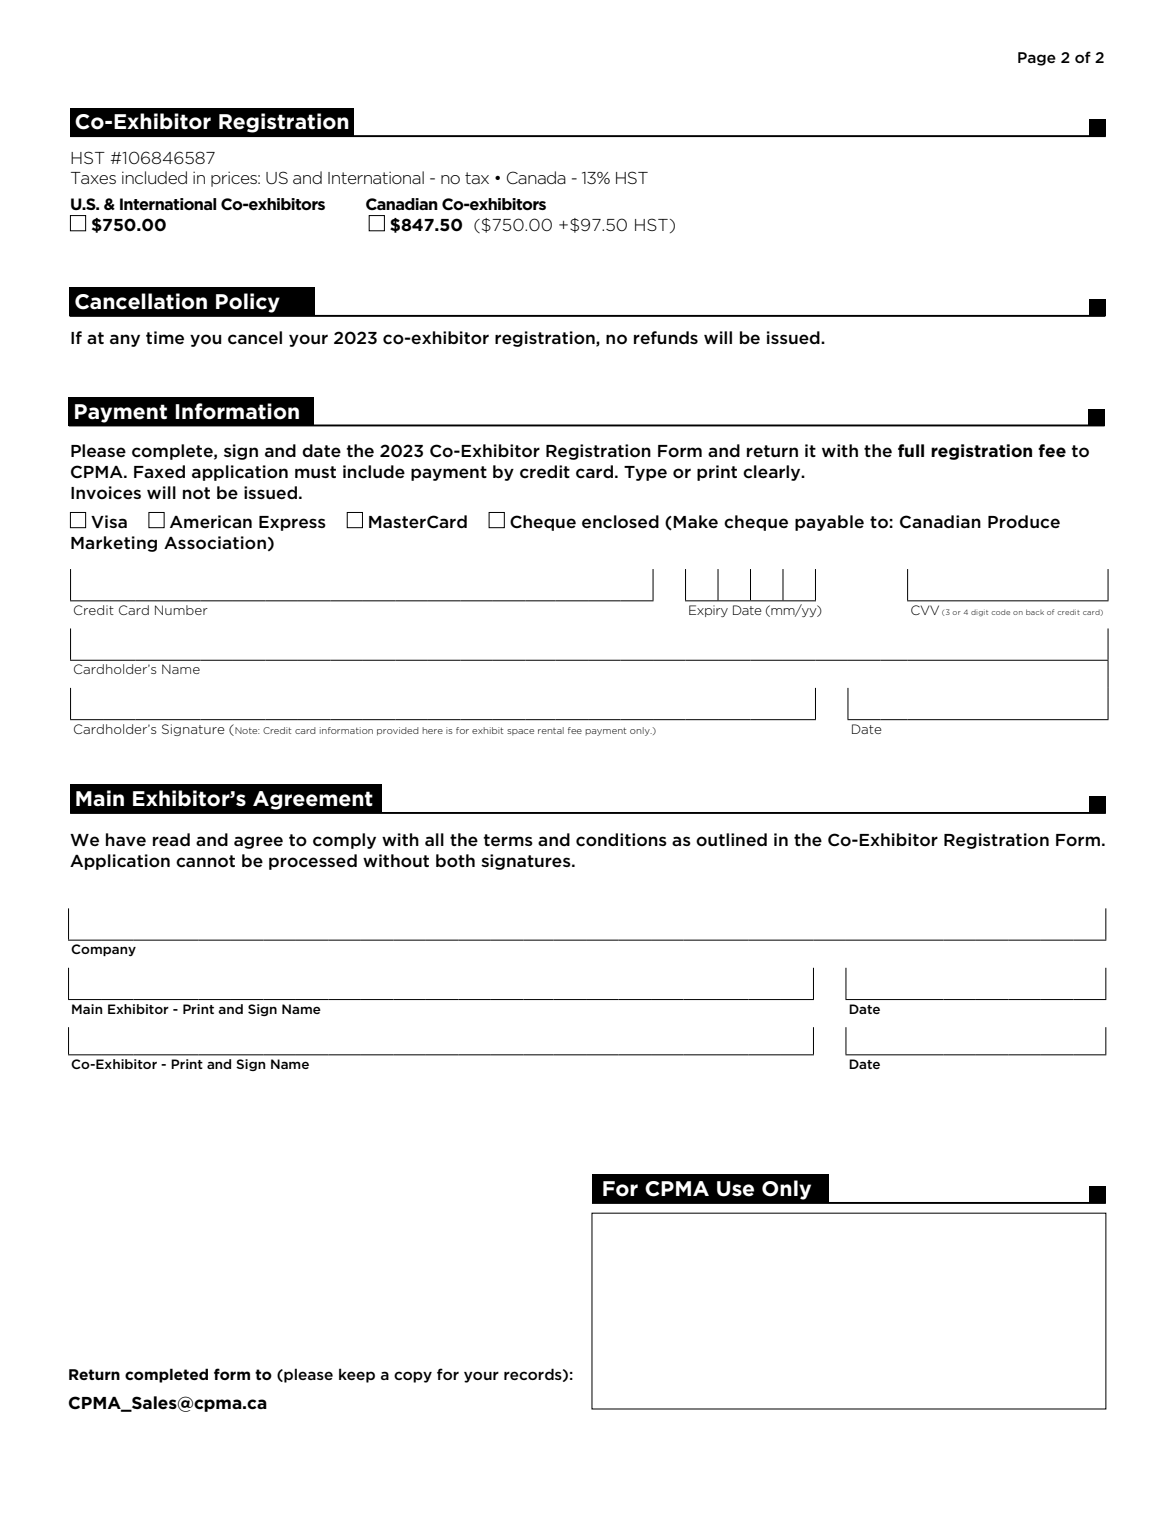 This screenshot has width=1175, height=1520. I want to click on keep, so click(357, 1375).
